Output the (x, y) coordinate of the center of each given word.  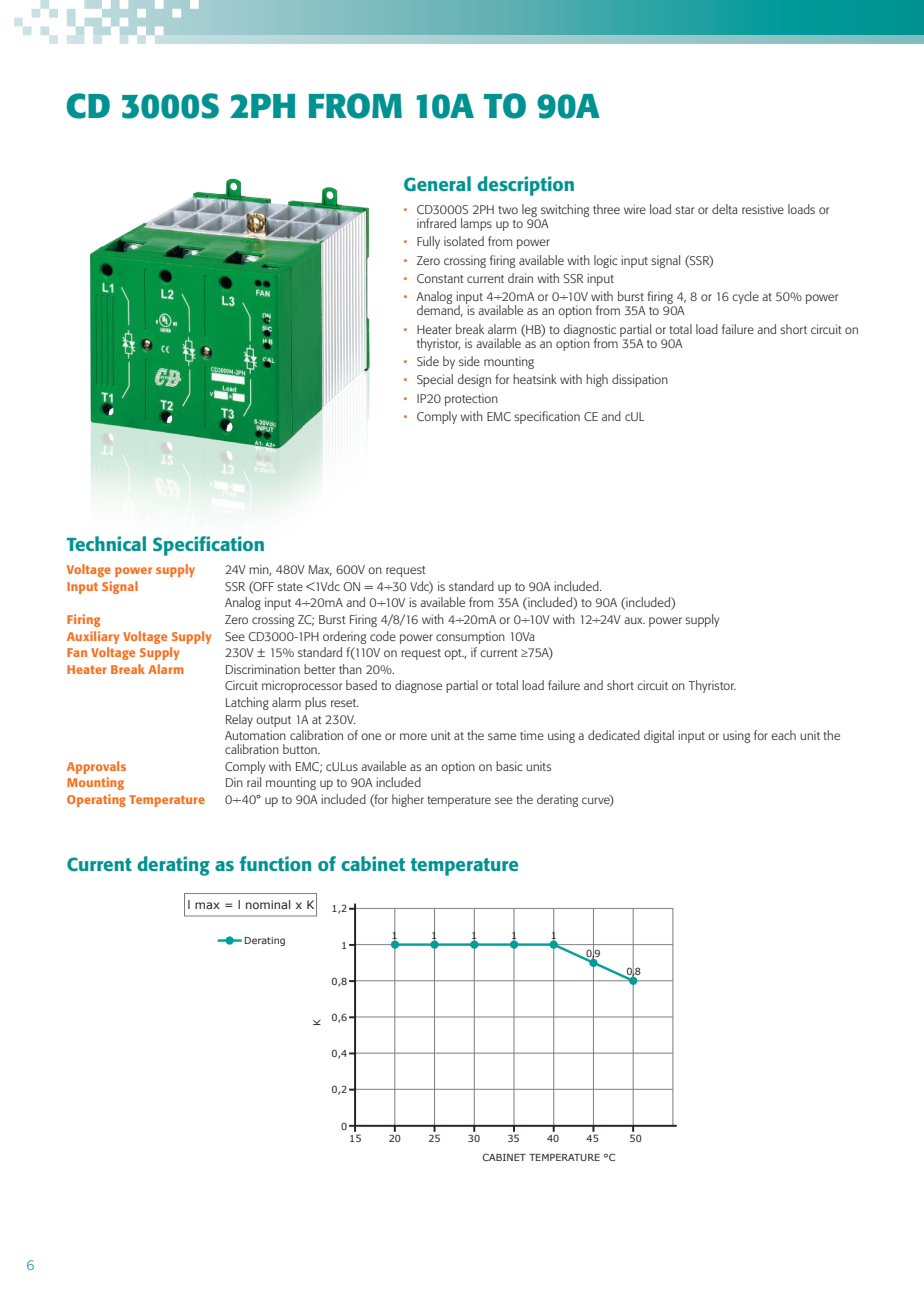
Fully (428, 242)
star (684, 210)
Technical (106, 543)
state (290, 587)
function (275, 863)
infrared (436, 223)
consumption (470, 637)
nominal (268, 904)
